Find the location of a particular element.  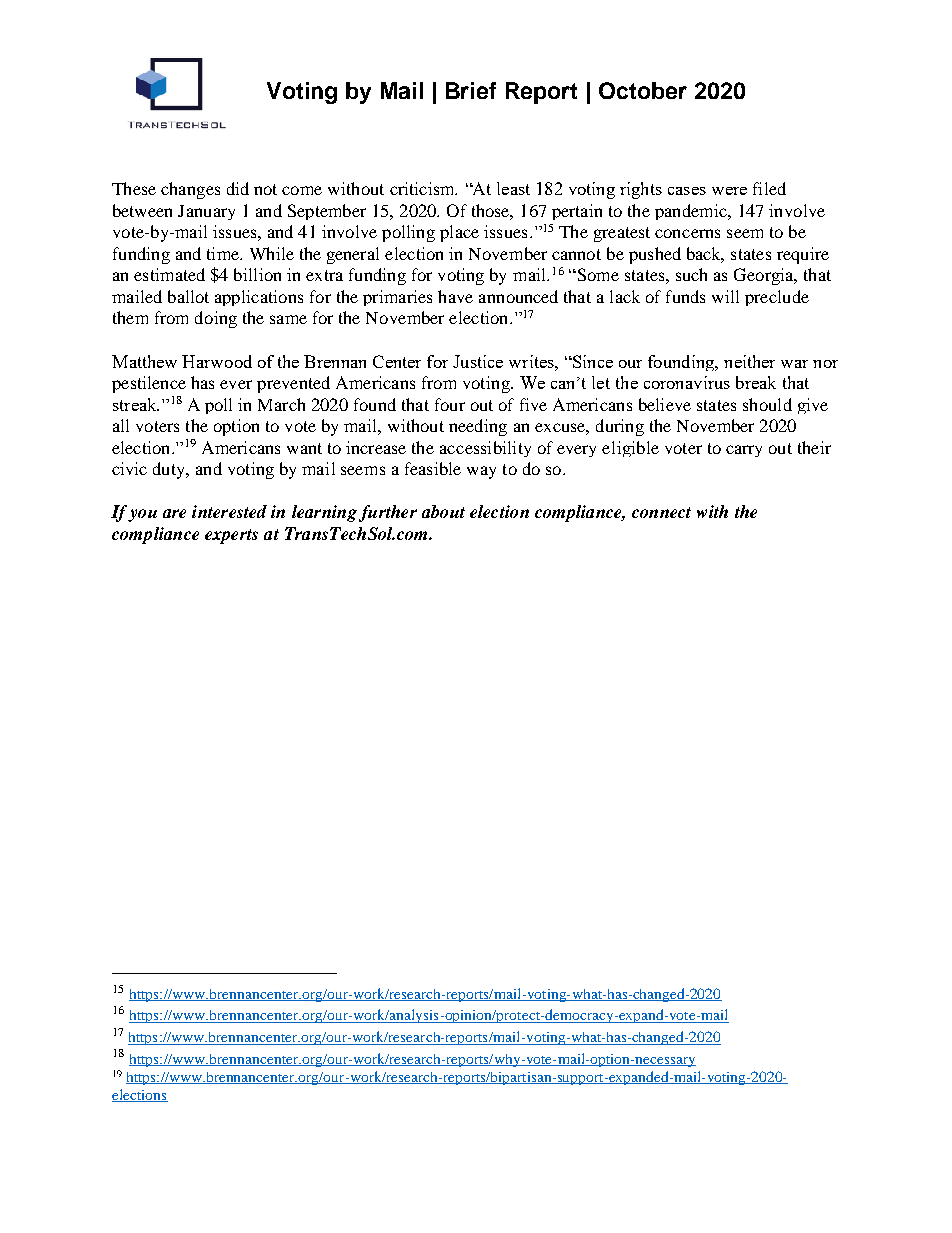

pestilence is located at coordinates (149, 384).
